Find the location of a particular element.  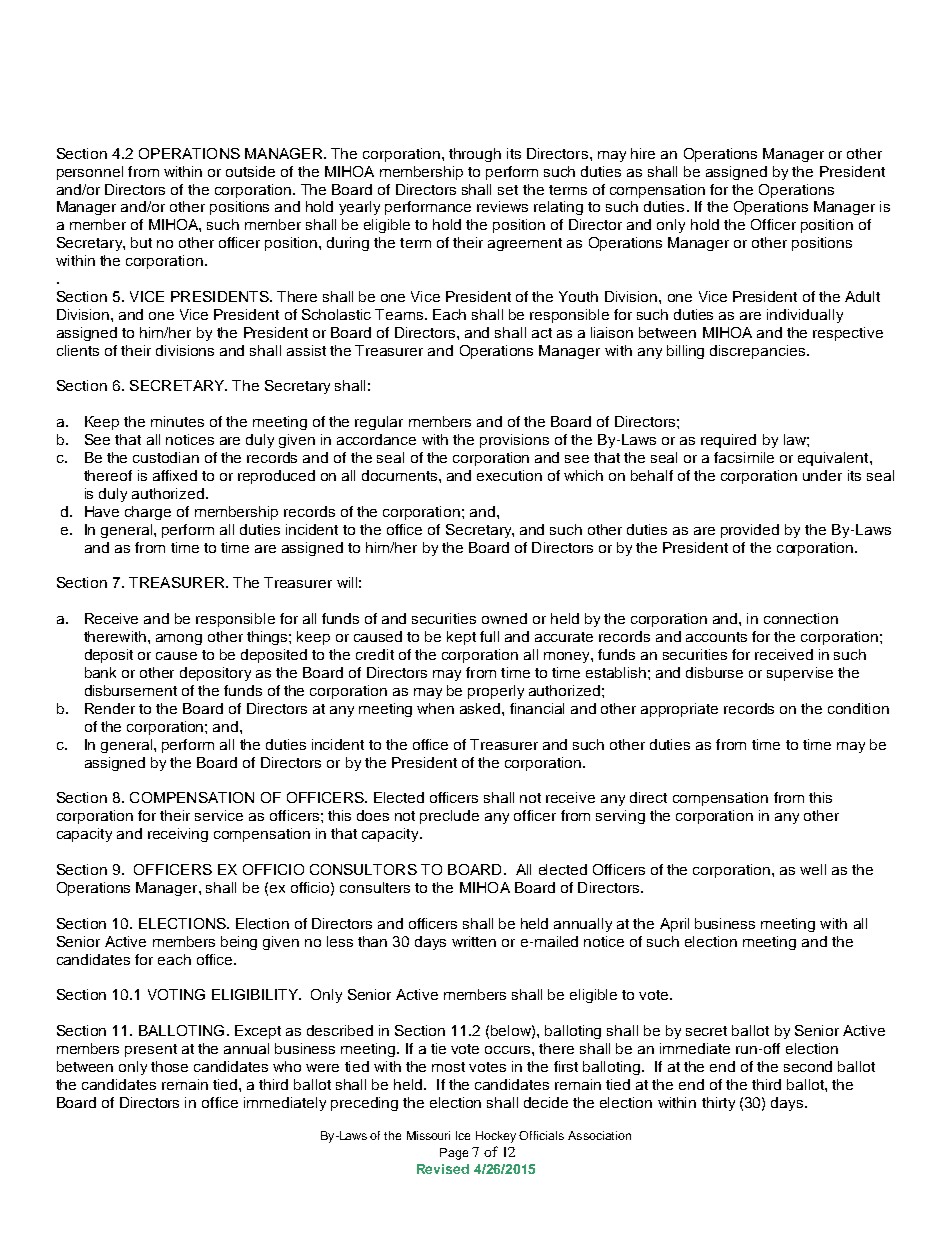

thirty is located at coordinates (718, 1104).
